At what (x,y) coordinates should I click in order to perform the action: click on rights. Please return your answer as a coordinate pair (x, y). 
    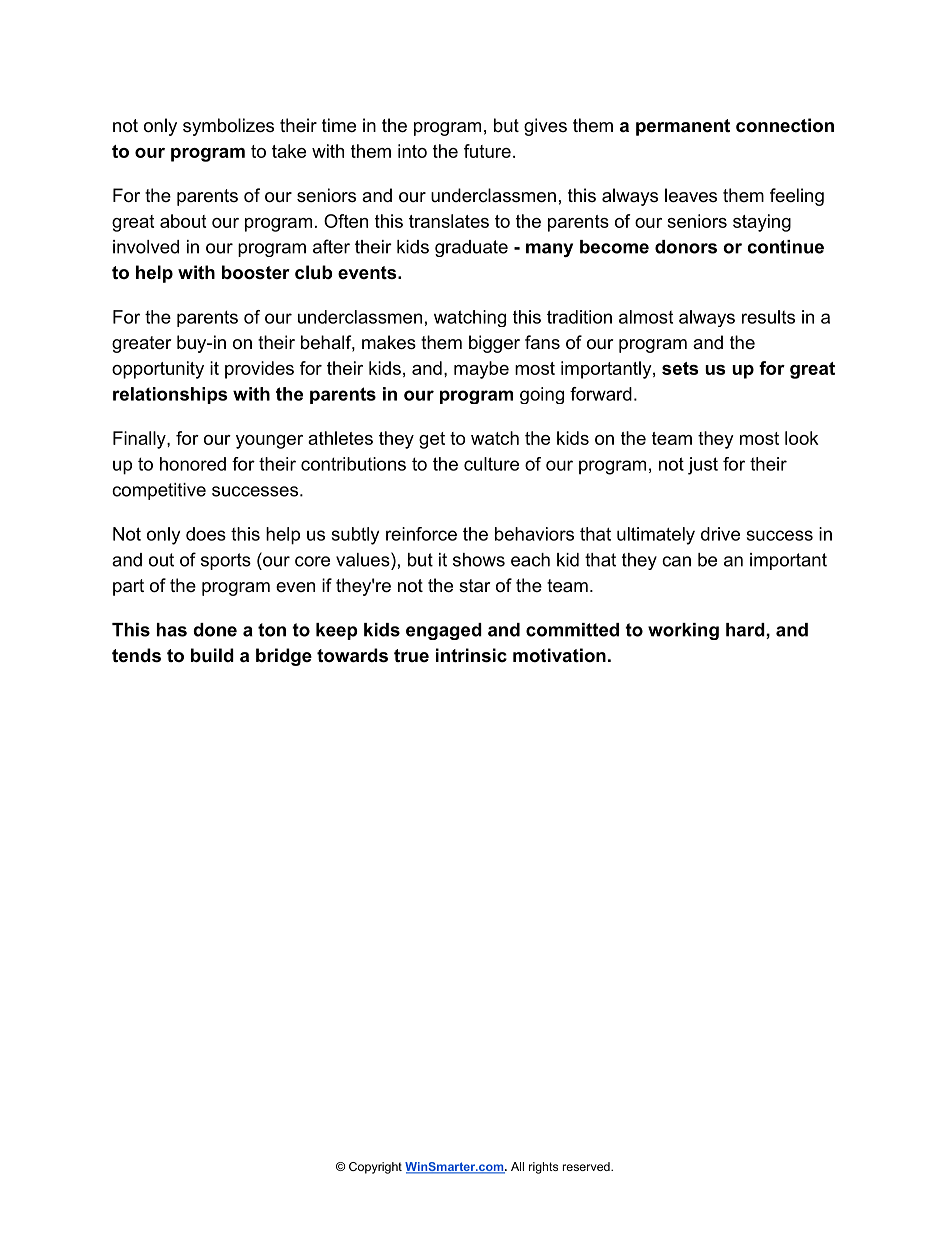
    Looking at the image, I should click on (543, 1168).
